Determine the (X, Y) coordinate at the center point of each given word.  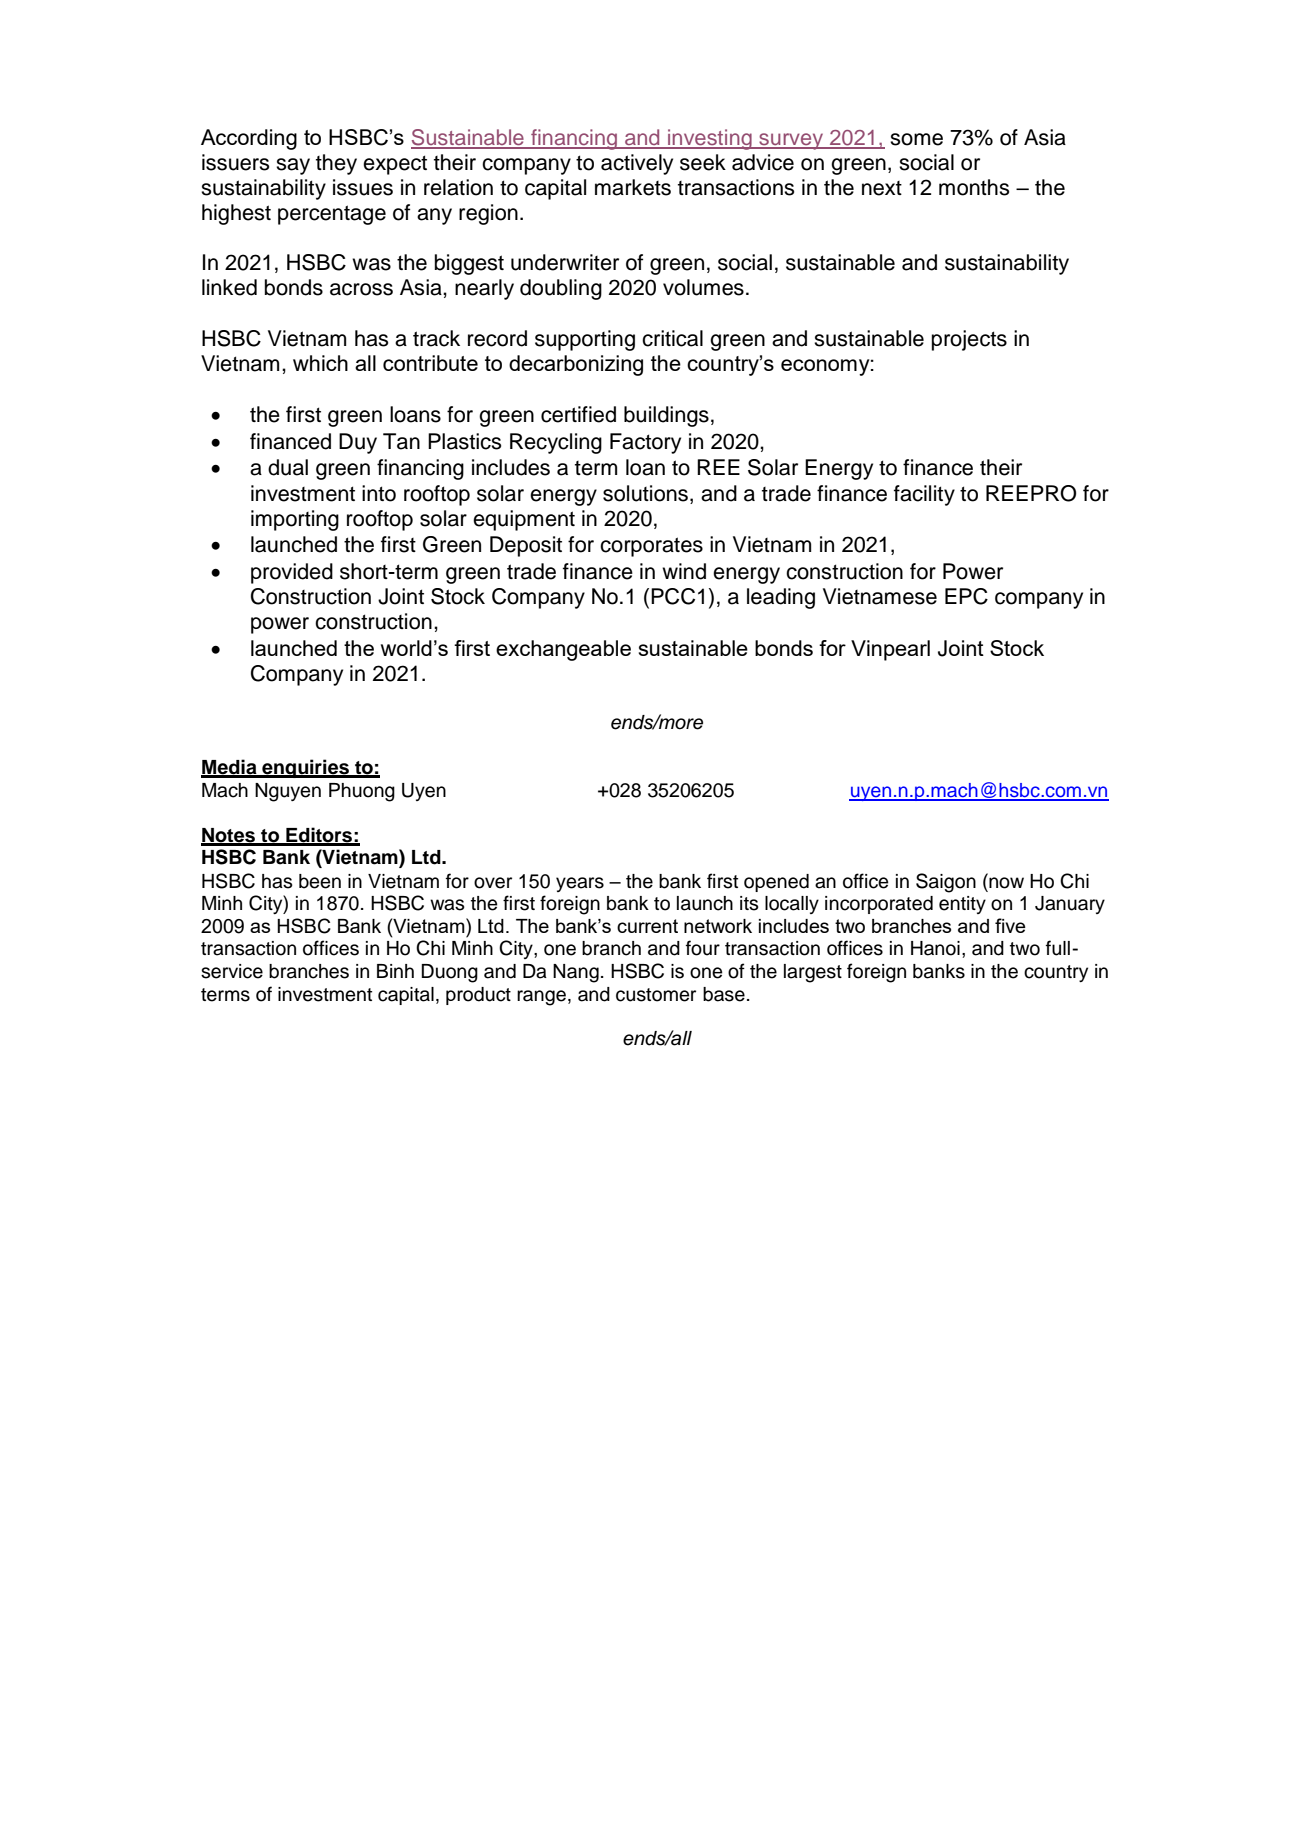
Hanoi (935, 948)
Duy (358, 443)
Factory (645, 443)
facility (924, 495)
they (336, 164)
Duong (449, 973)
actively (637, 164)
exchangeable (563, 650)
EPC (966, 596)
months (974, 187)
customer (656, 995)
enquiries (305, 768)
